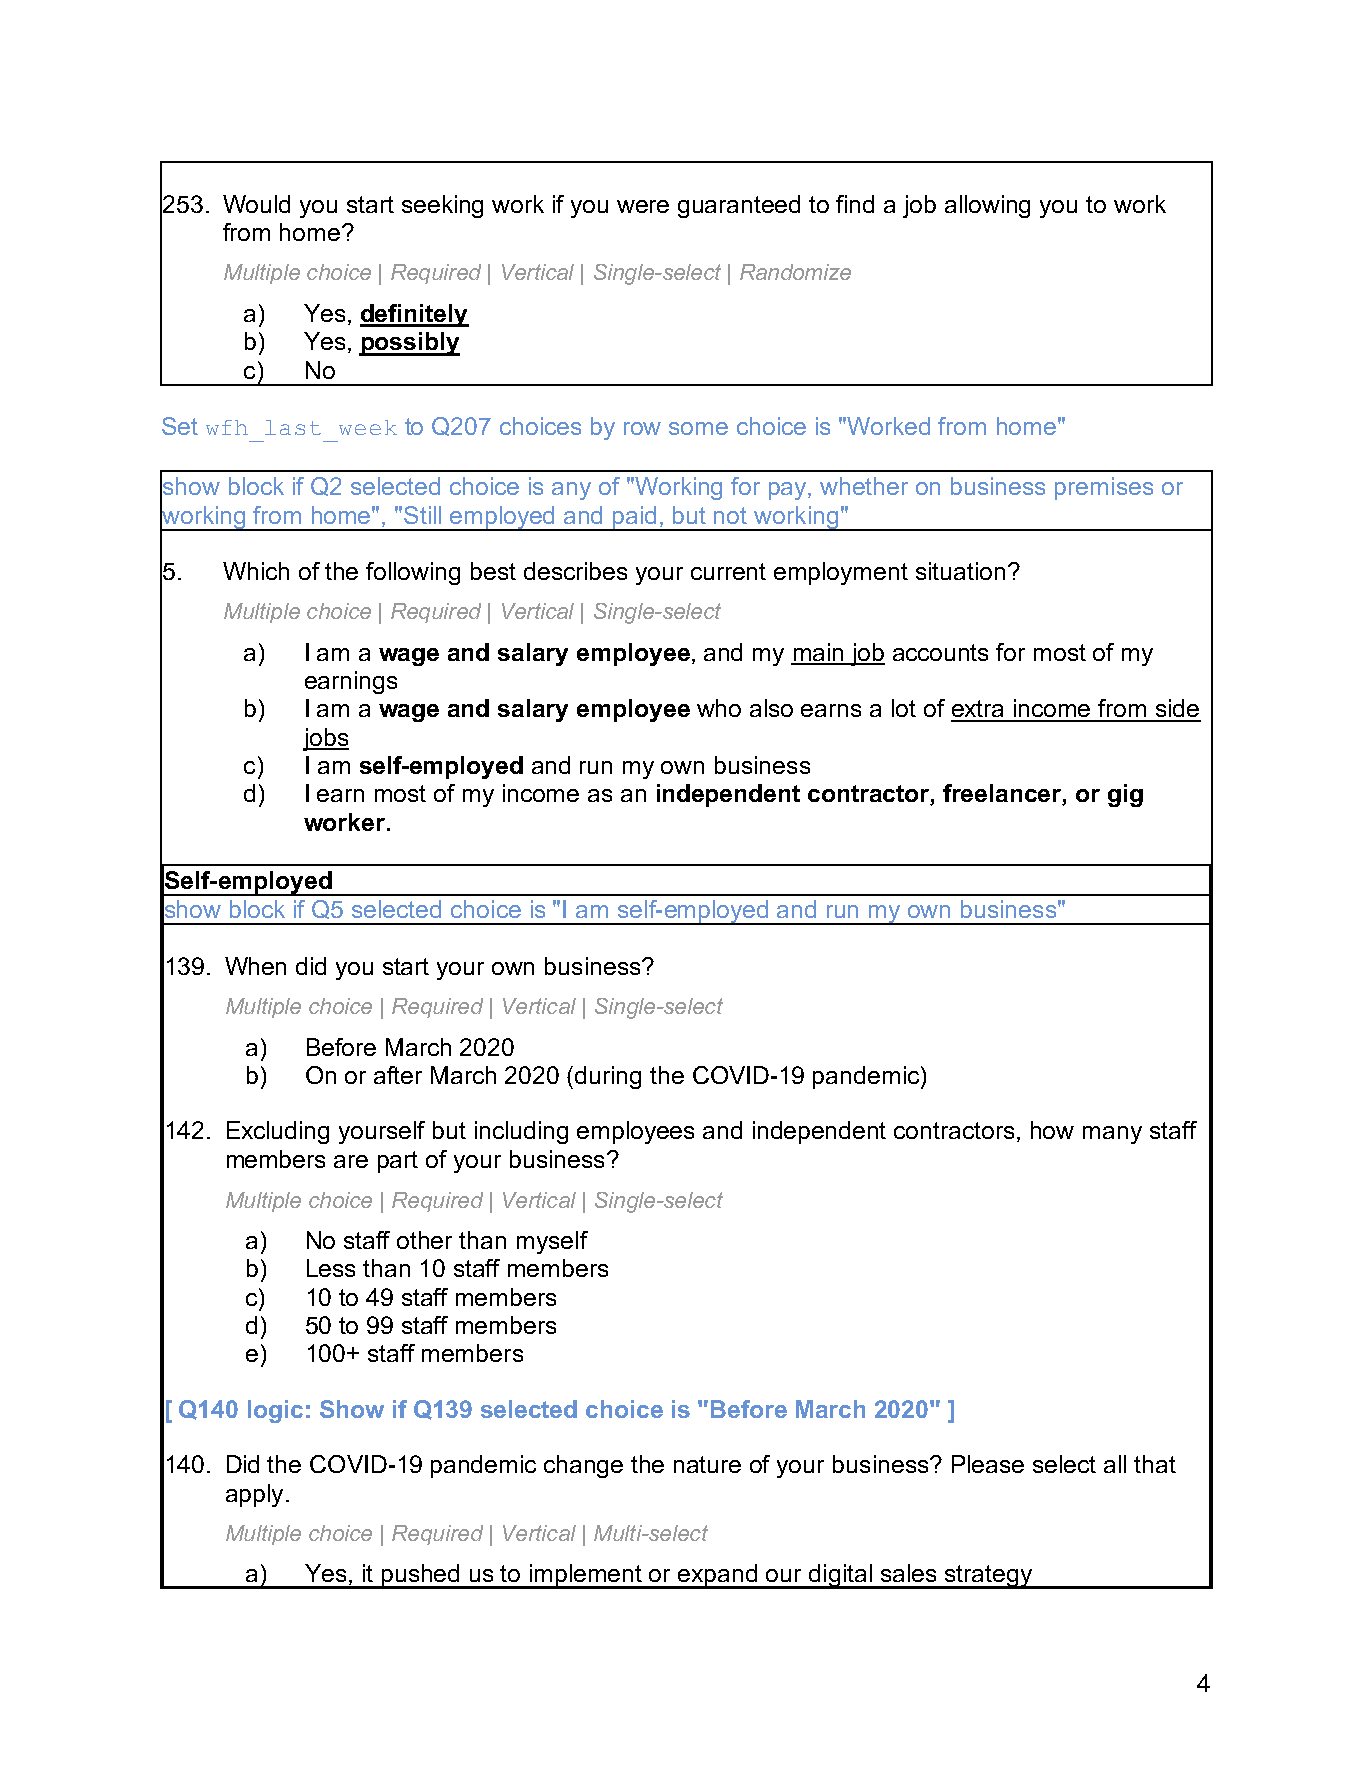 Image resolution: width=1372 pixels, height=1776 pixels. What do you see at coordinates (643, 206) in the screenshot?
I see `were` at bounding box center [643, 206].
